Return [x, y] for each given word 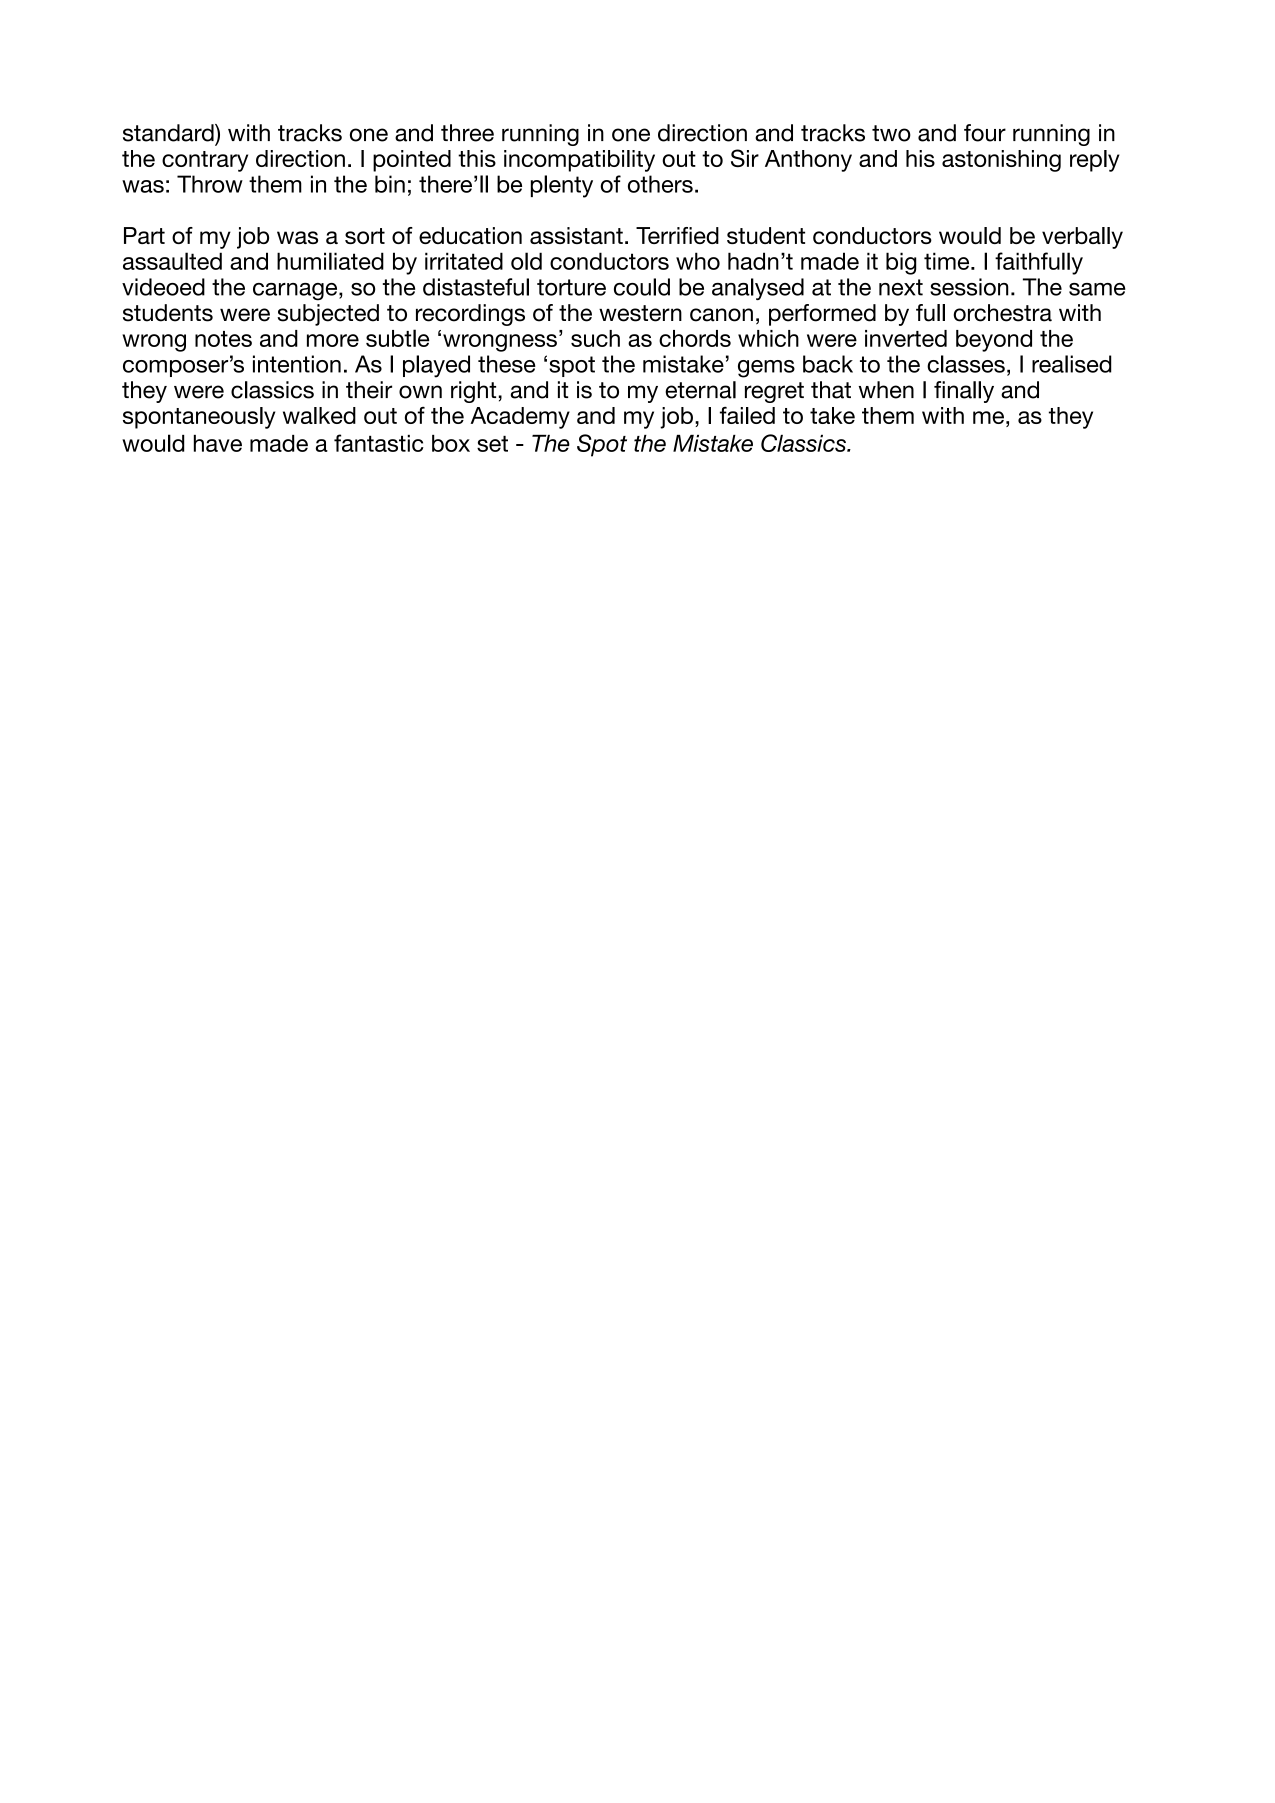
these [507, 364]
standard [169, 133]
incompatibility [579, 161]
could [642, 287]
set [492, 444]
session [969, 287]
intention [297, 364]
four [985, 133]
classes [966, 364]
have [218, 443]
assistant [576, 235]
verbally [1082, 238]
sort [365, 236]
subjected [328, 315]
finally [964, 392]
